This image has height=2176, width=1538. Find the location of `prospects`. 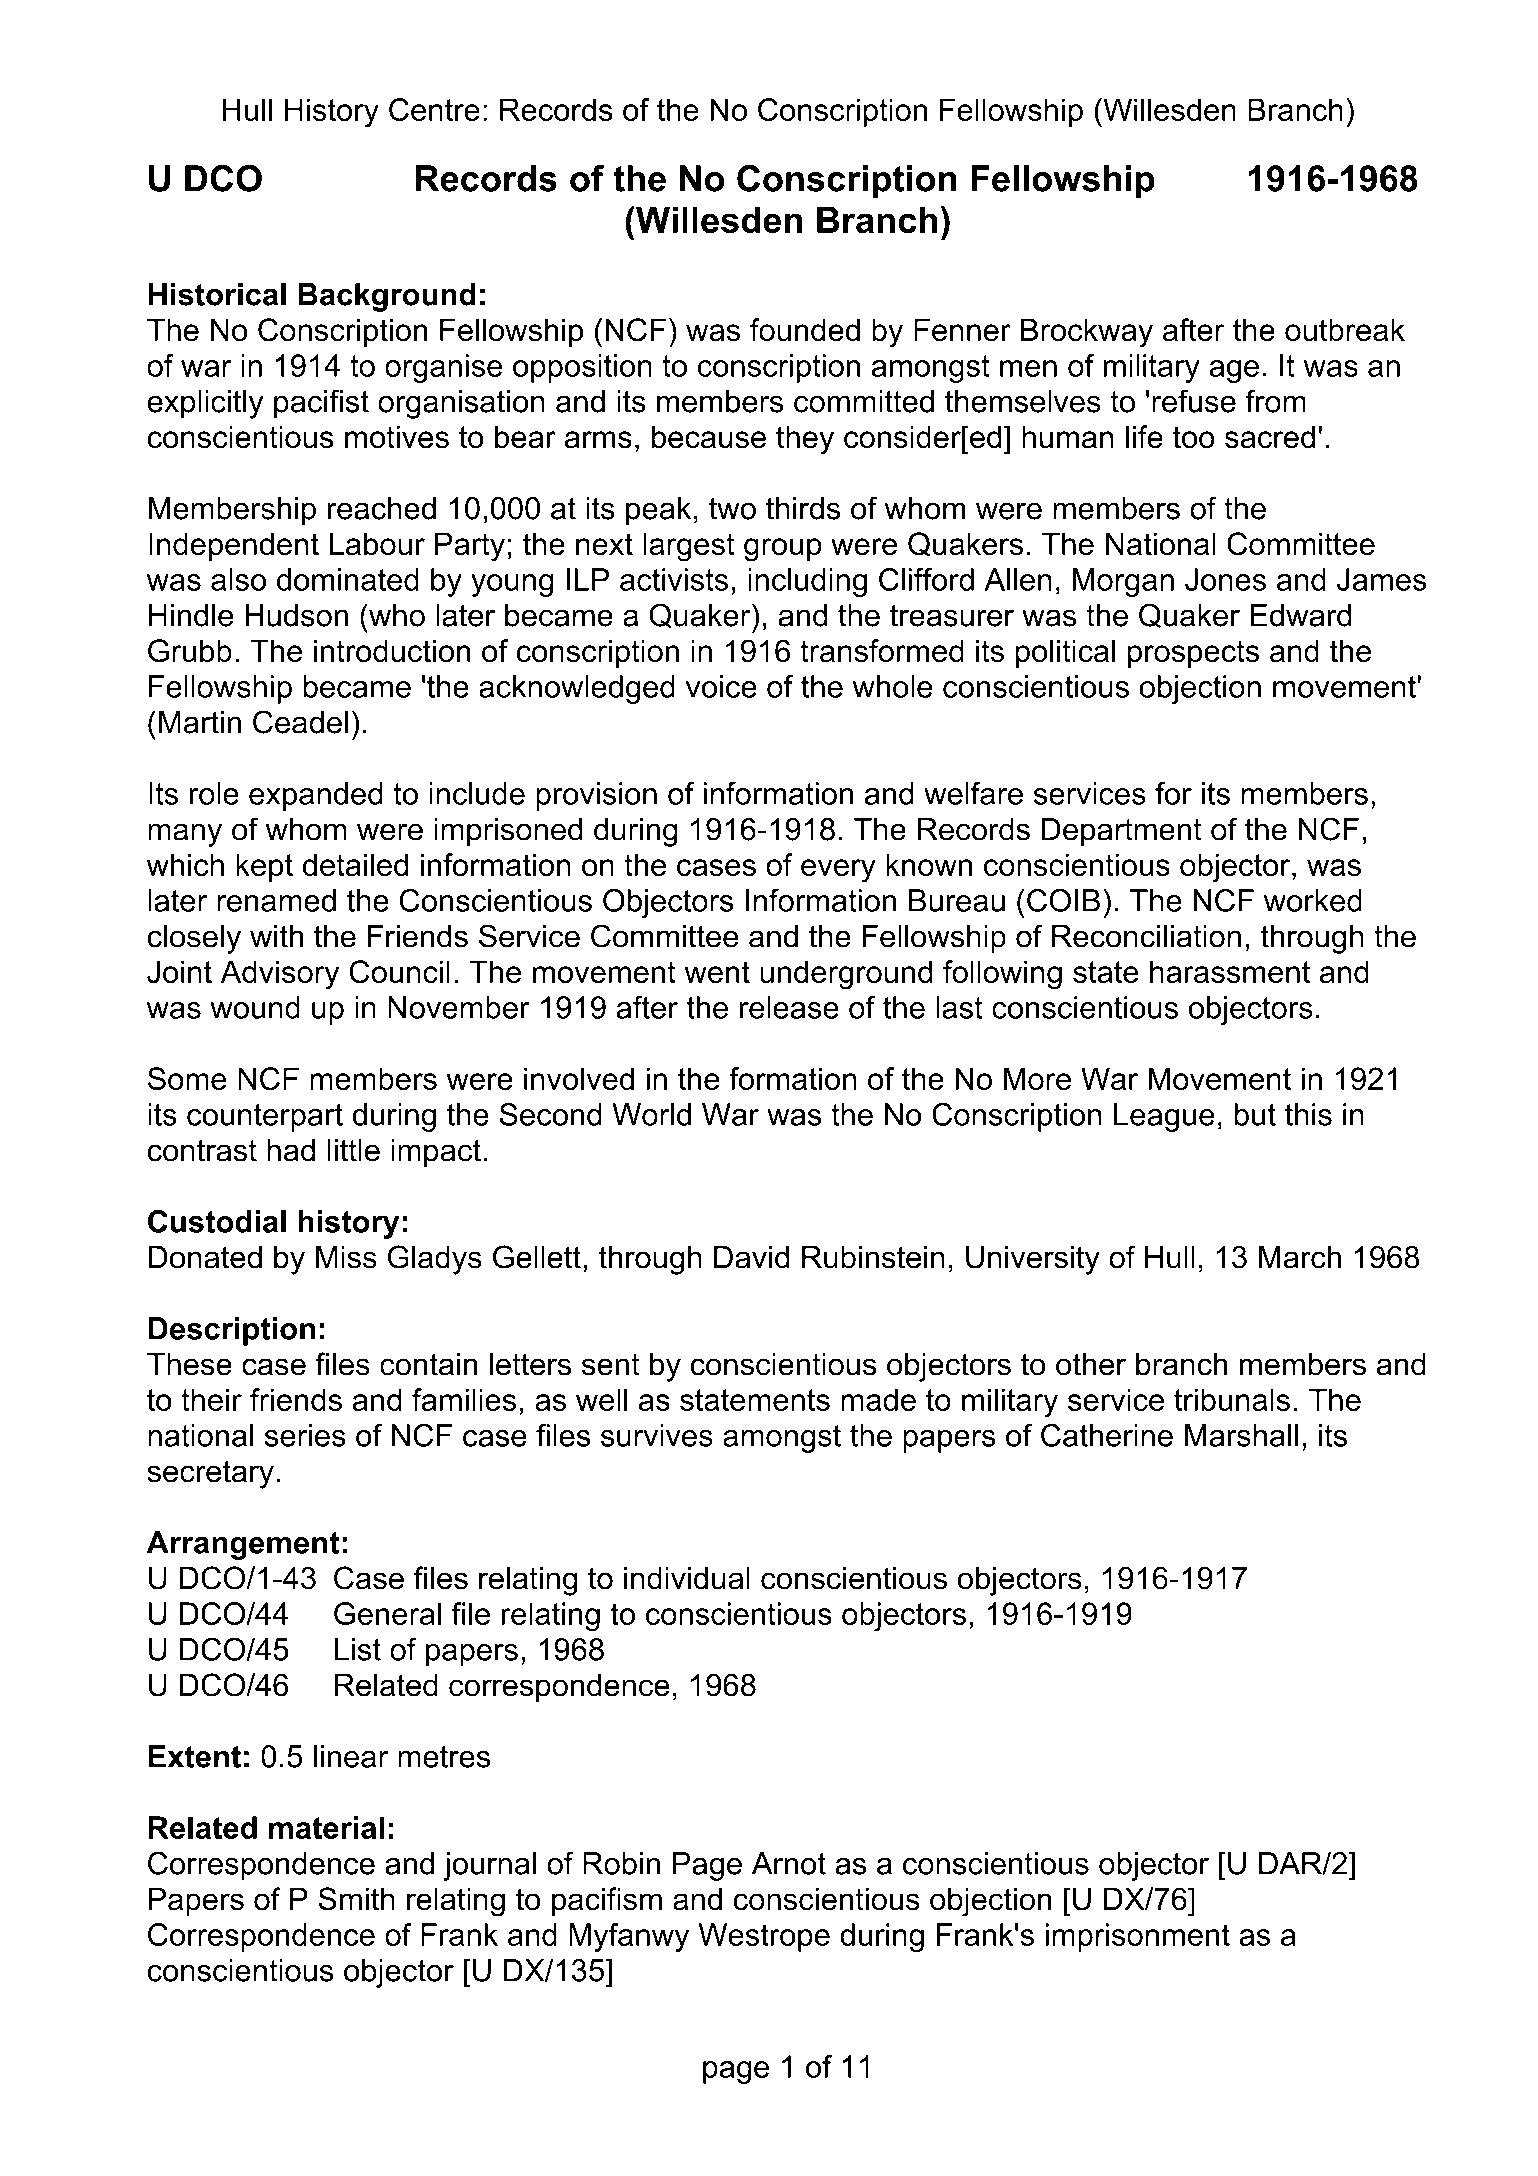

prospects is located at coordinates (1193, 654).
